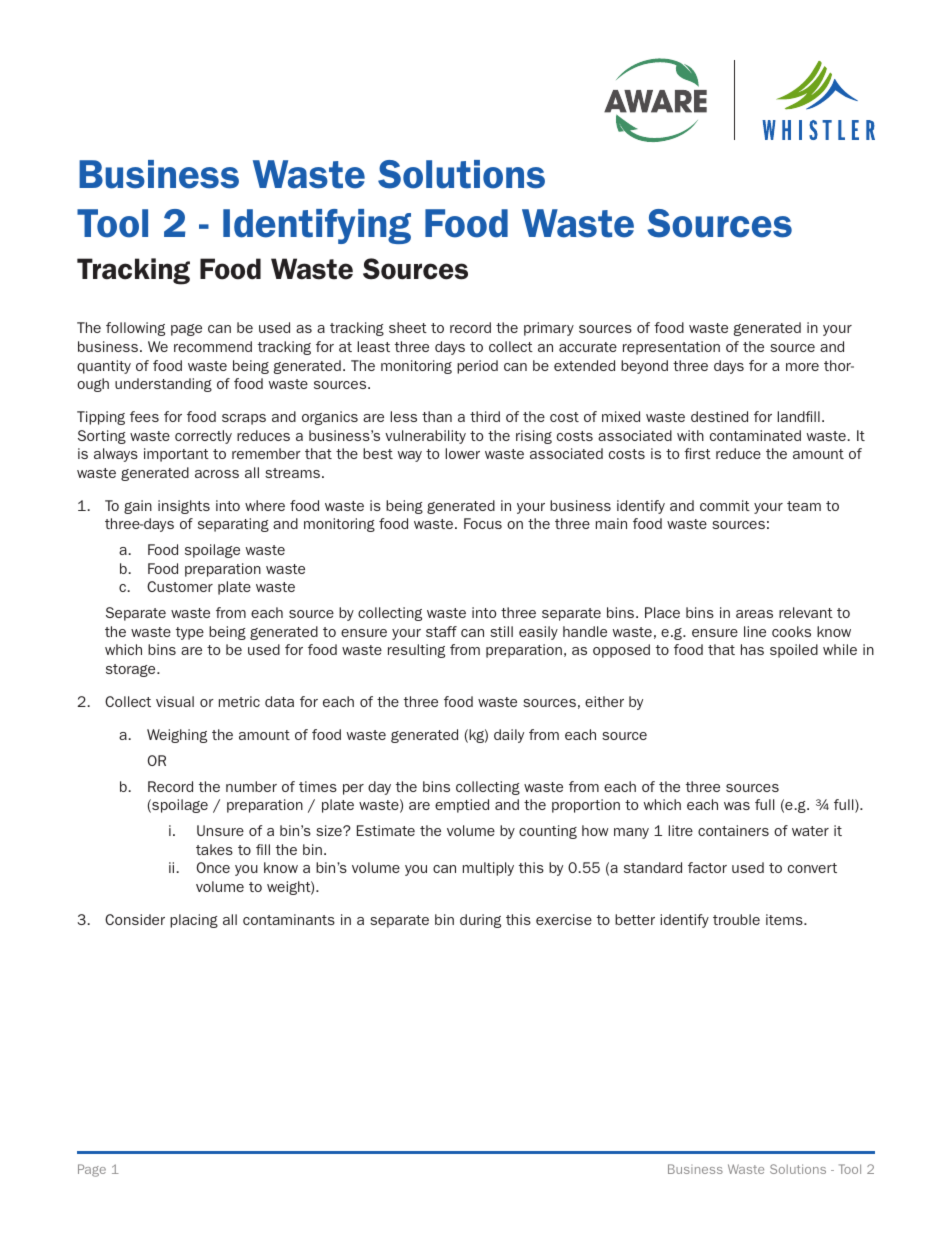 Image resolution: width=952 pixels, height=1233 pixels. Describe the element at coordinates (175, 701) in the image. I see `visual` at that location.
